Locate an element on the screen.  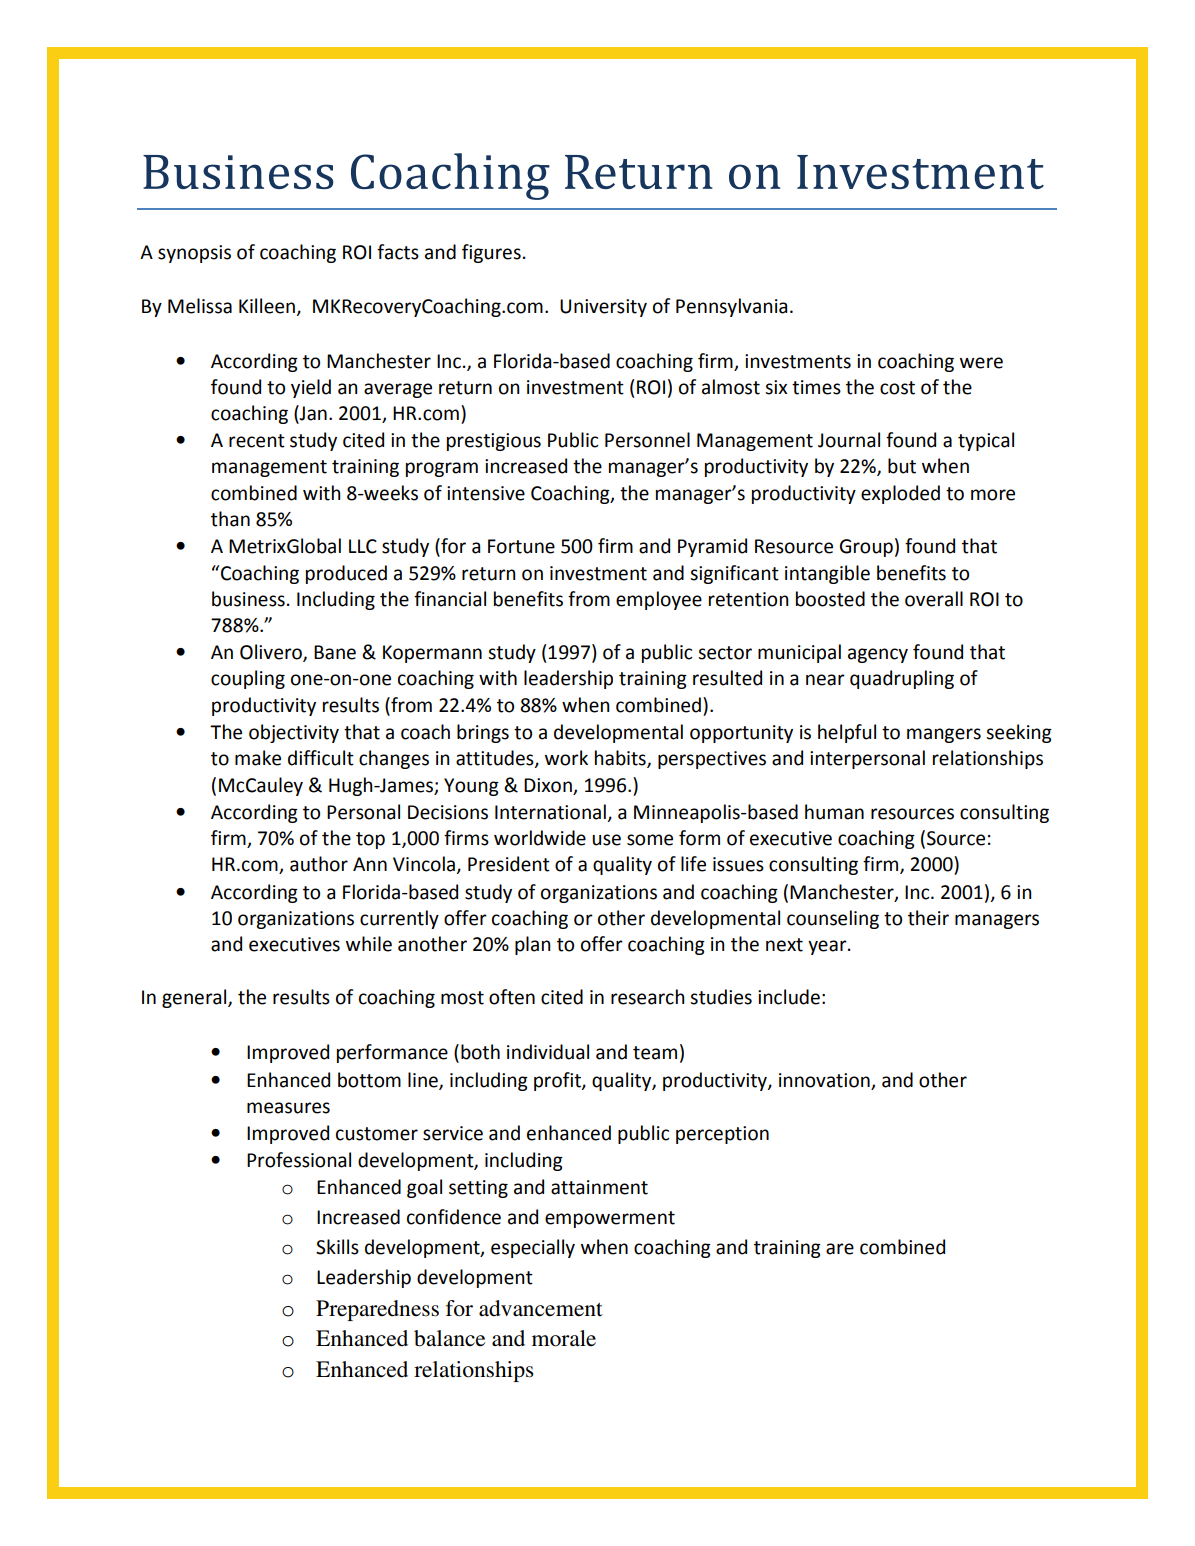
difficult is located at coordinates (321, 758).
